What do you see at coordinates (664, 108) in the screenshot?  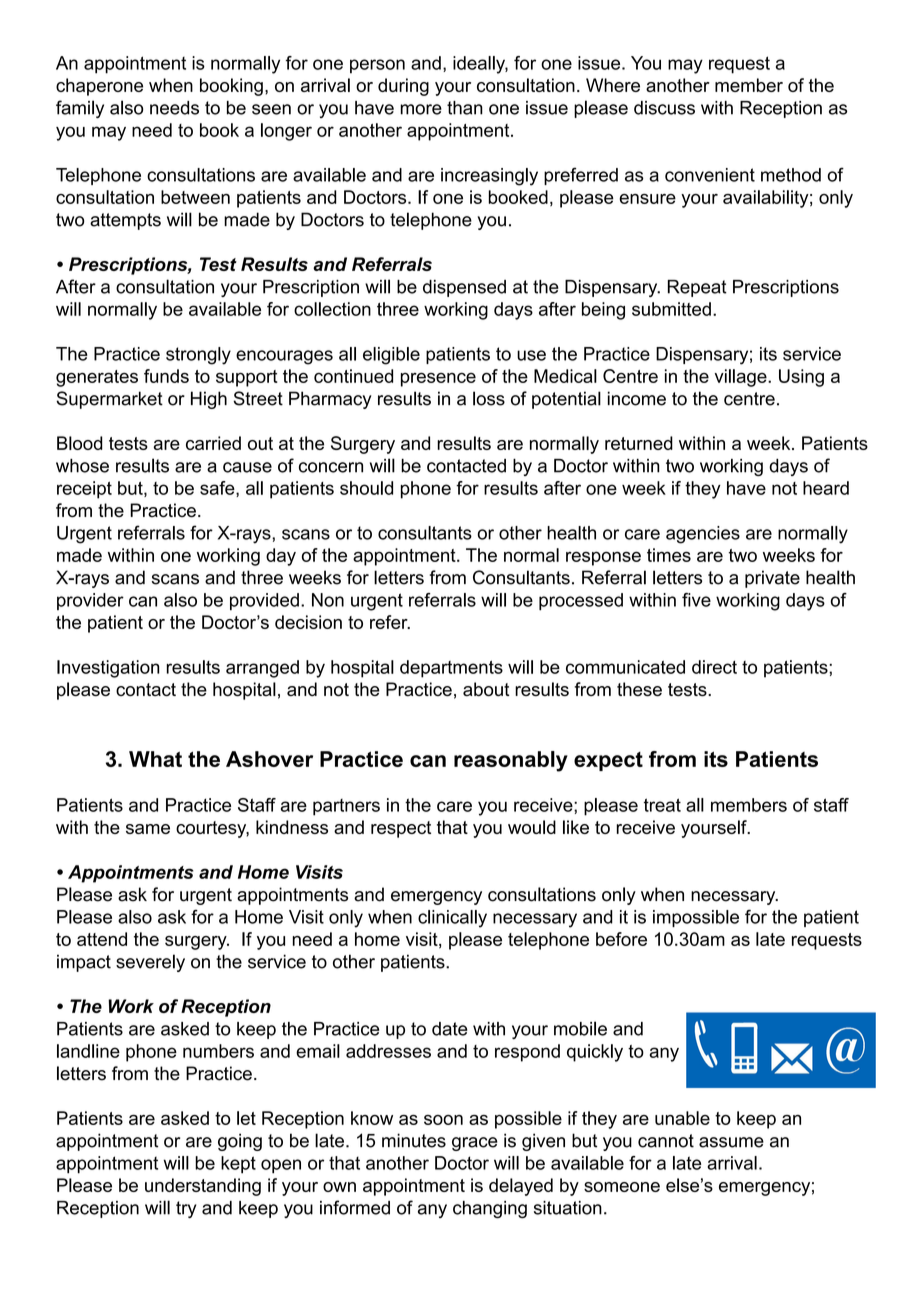 I see `discuss` at bounding box center [664, 108].
